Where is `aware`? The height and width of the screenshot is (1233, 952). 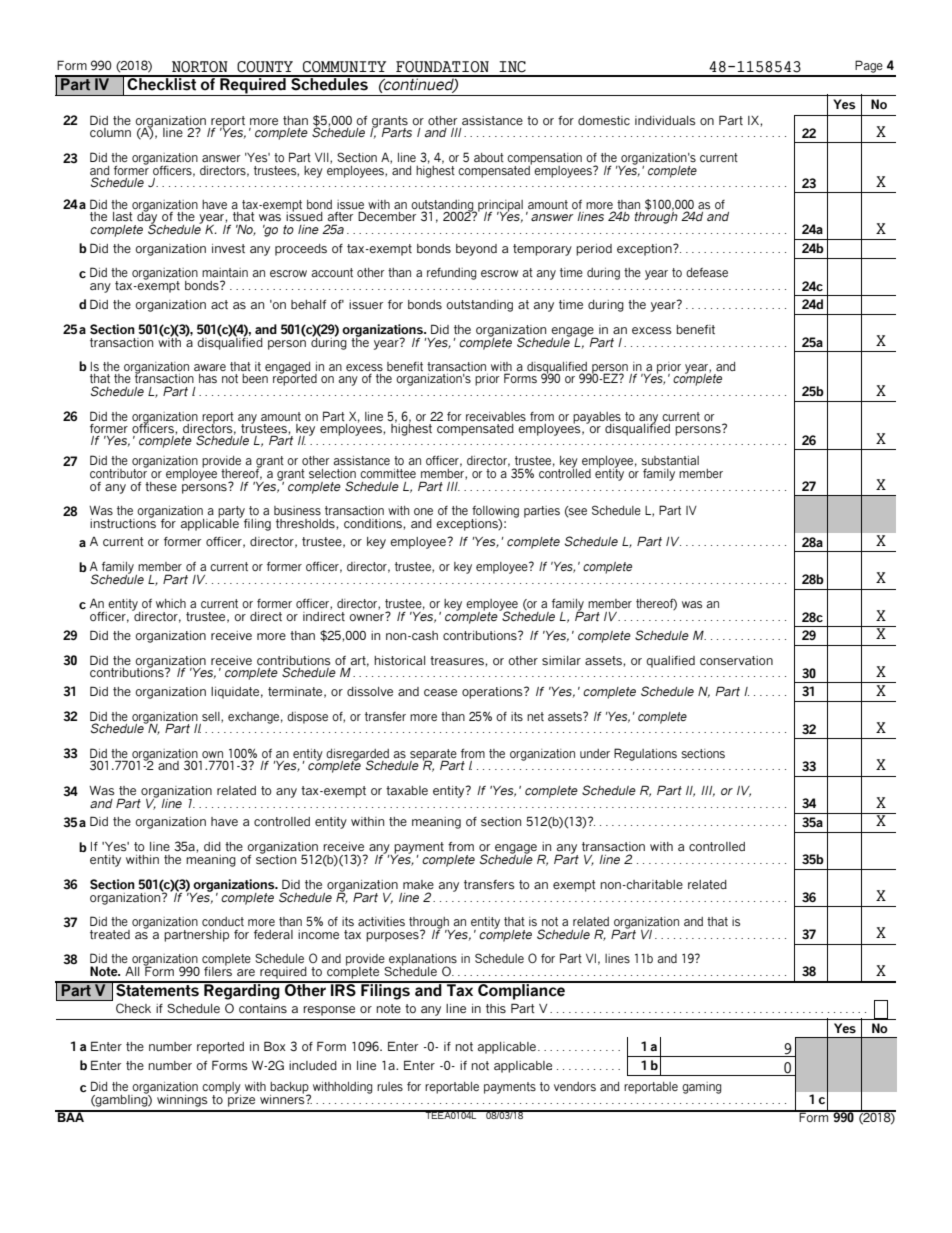 aware is located at coordinates (210, 367).
